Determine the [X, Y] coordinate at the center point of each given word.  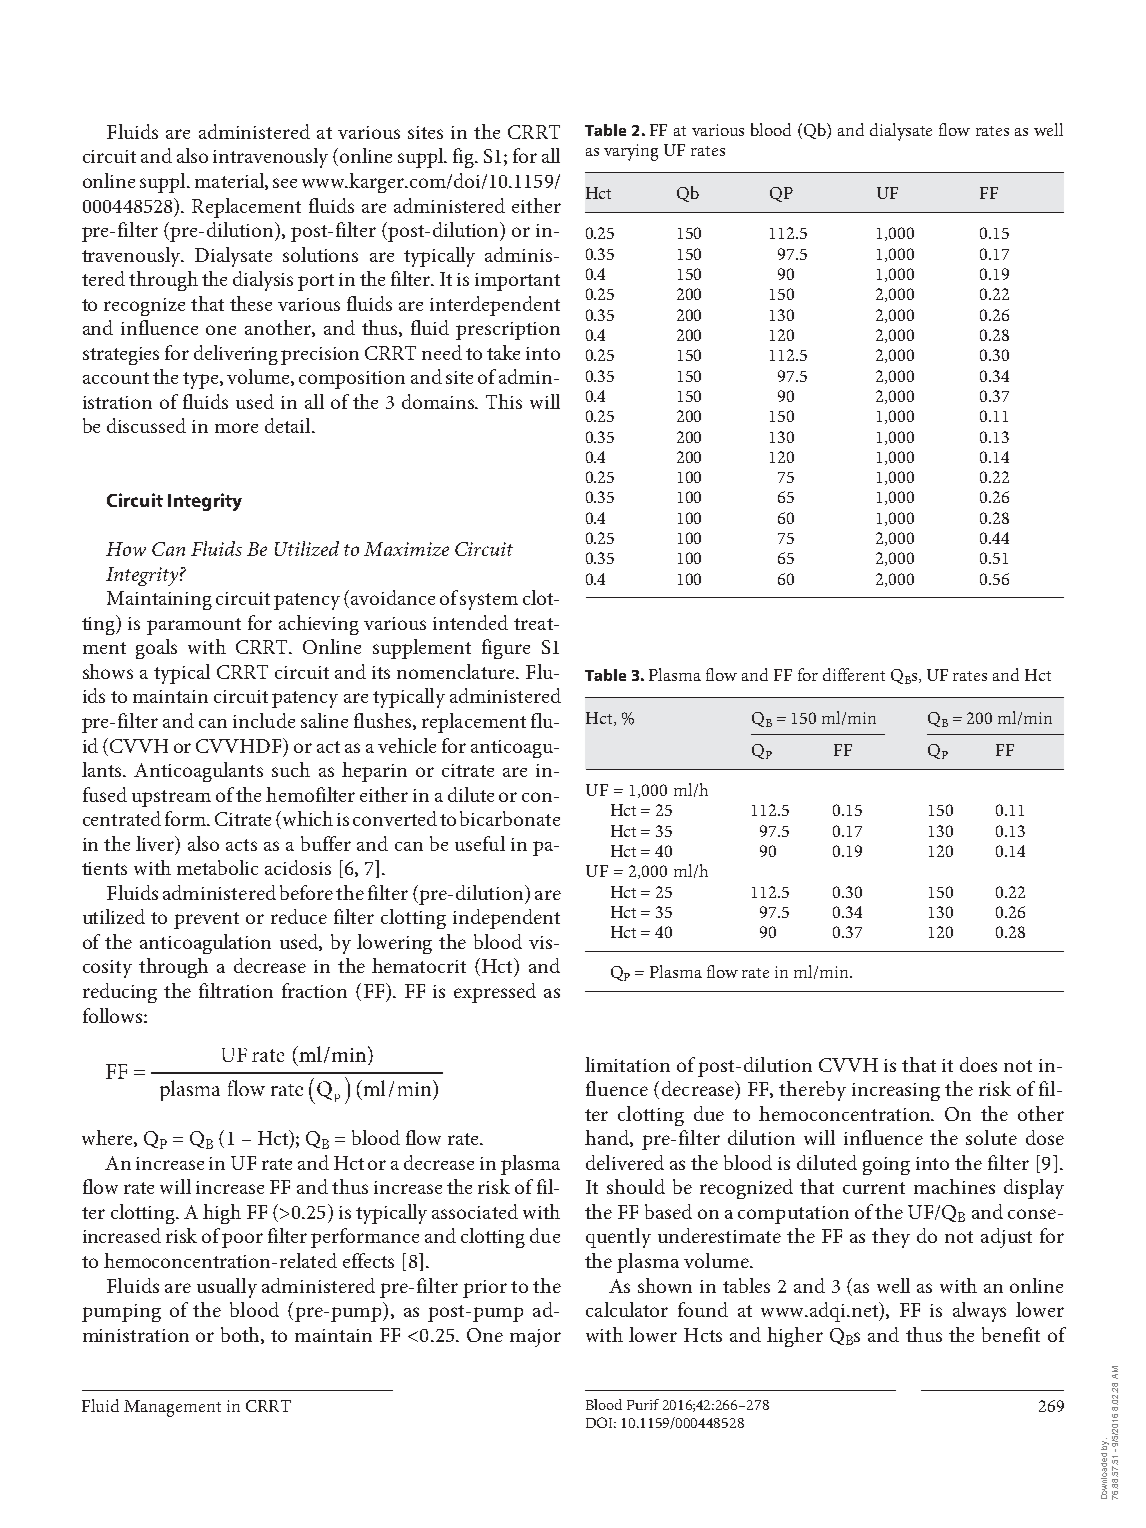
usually [227, 1288]
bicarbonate [510, 818]
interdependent [495, 306]
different [854, 674]
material [230, 181]
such [291, 769]
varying [631, 152]
